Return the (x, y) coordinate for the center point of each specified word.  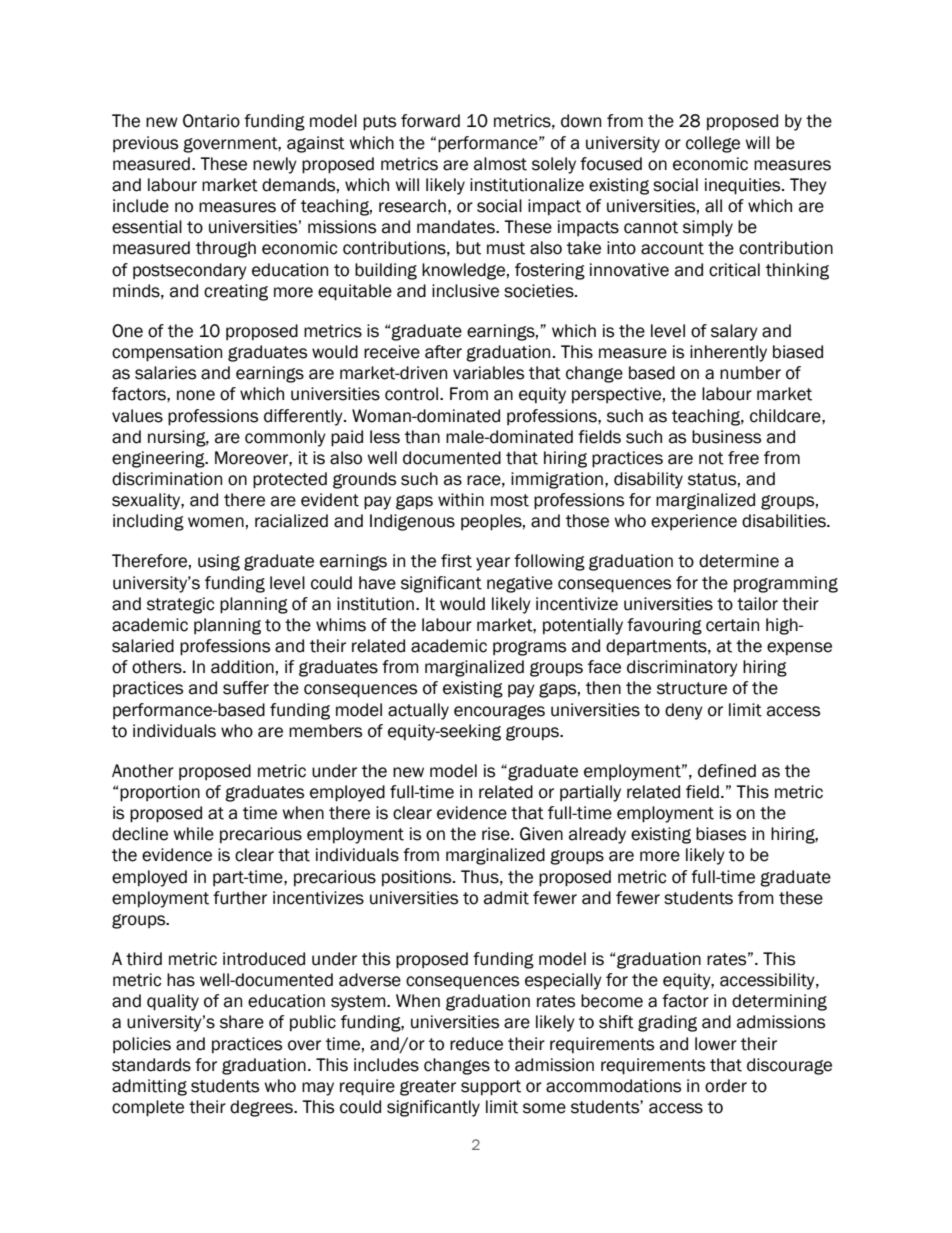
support (491, 1088)
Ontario (211, 121)
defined (727, 771)
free (743, 458)
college (713, 144)
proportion (160, 793)
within (461, 500)
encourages (499, 712)
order (726, 1086)
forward (430, 121)
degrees (262, 1108)
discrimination (167, 479)
